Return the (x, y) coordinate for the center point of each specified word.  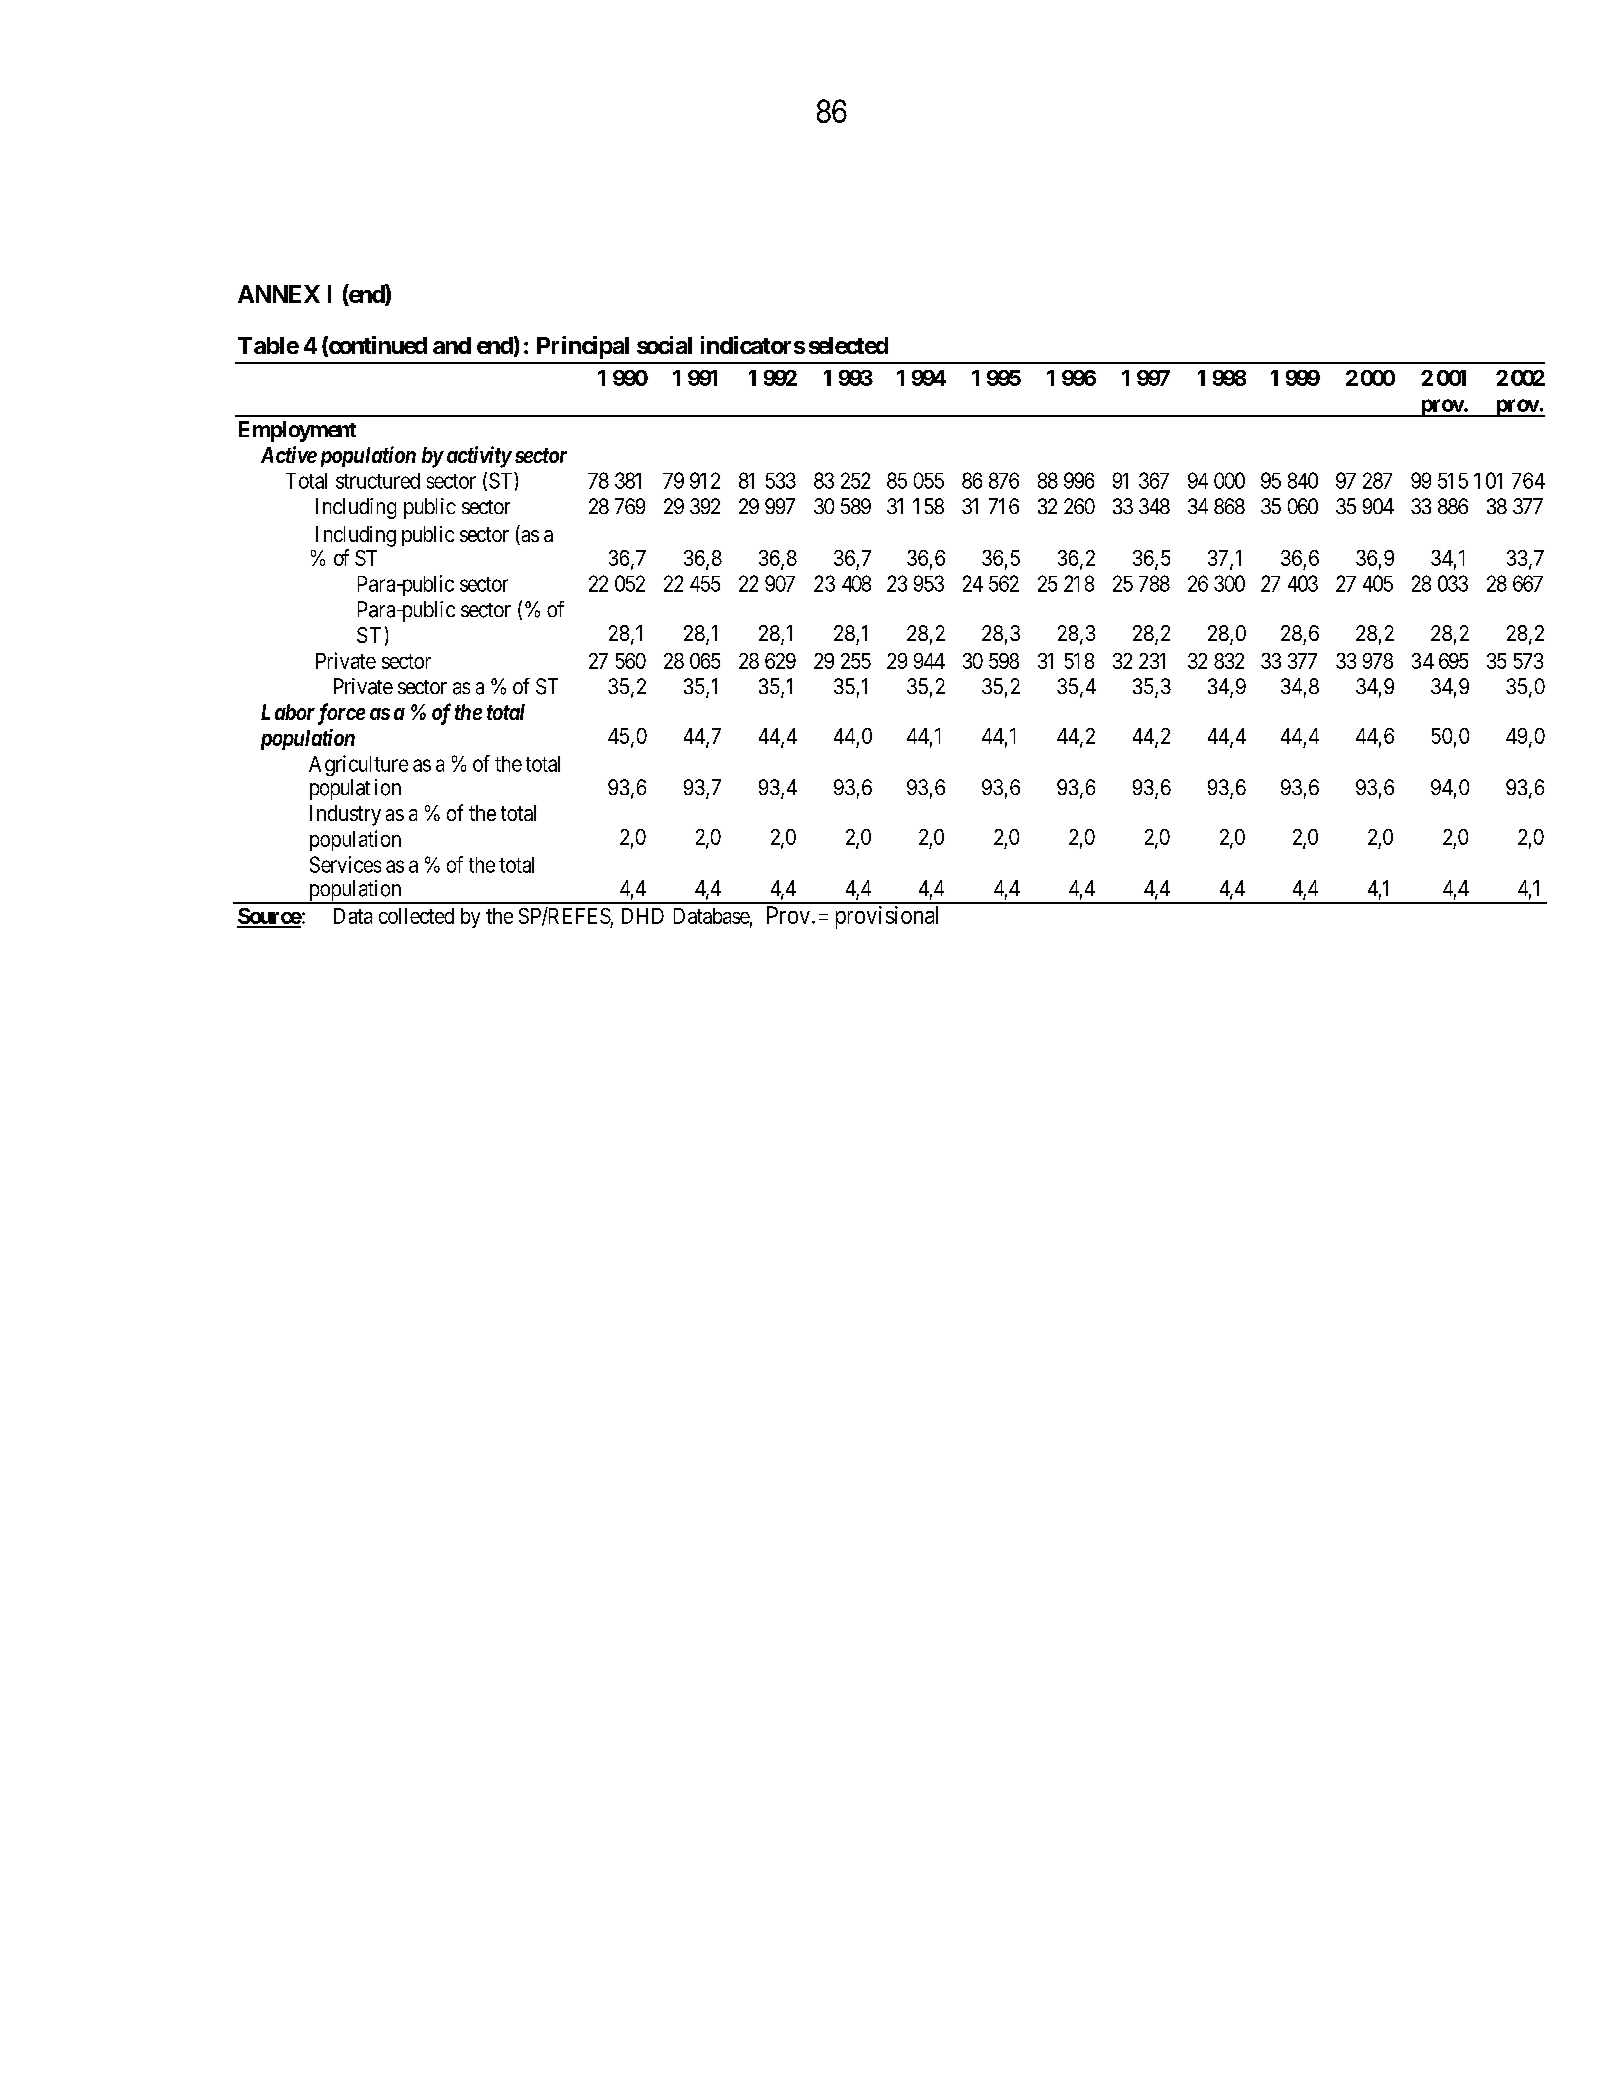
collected (416, 916)
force (341, 714)
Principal (583, 347)
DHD (643, 916)
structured (378, 481)
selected (848, 345)
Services (345, 864)
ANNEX (279, 294)
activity (479, 457)
